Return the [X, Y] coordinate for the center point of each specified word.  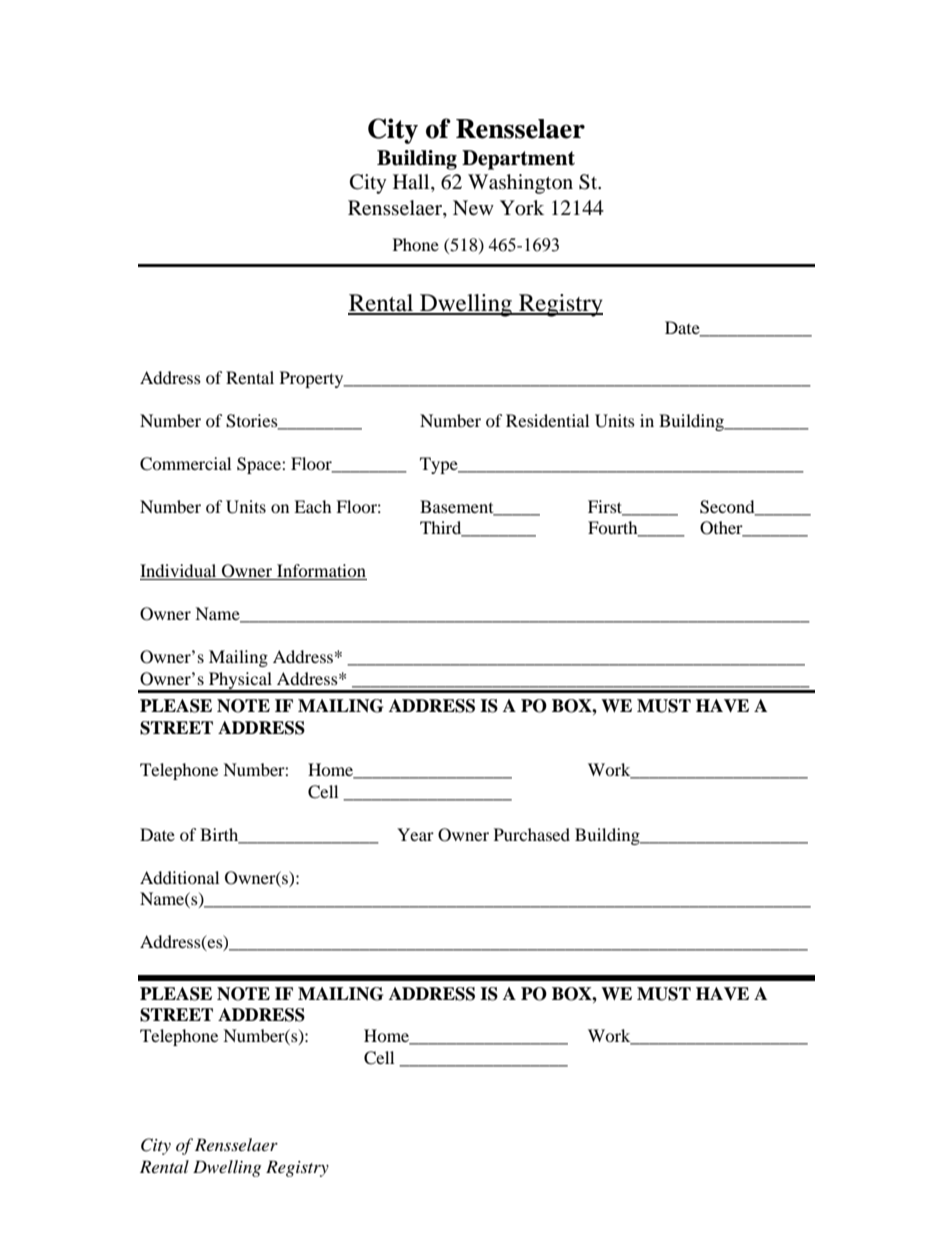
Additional [179, 877]
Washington [520, 184]
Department [518, 160]
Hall [412, 183]
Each [313, 506]
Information [321, 572]
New [473, 207]
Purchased [532, 834]
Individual [179, 572]
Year [415, 834]
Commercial [185, 464]
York [522, 208]
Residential [547, 420]
